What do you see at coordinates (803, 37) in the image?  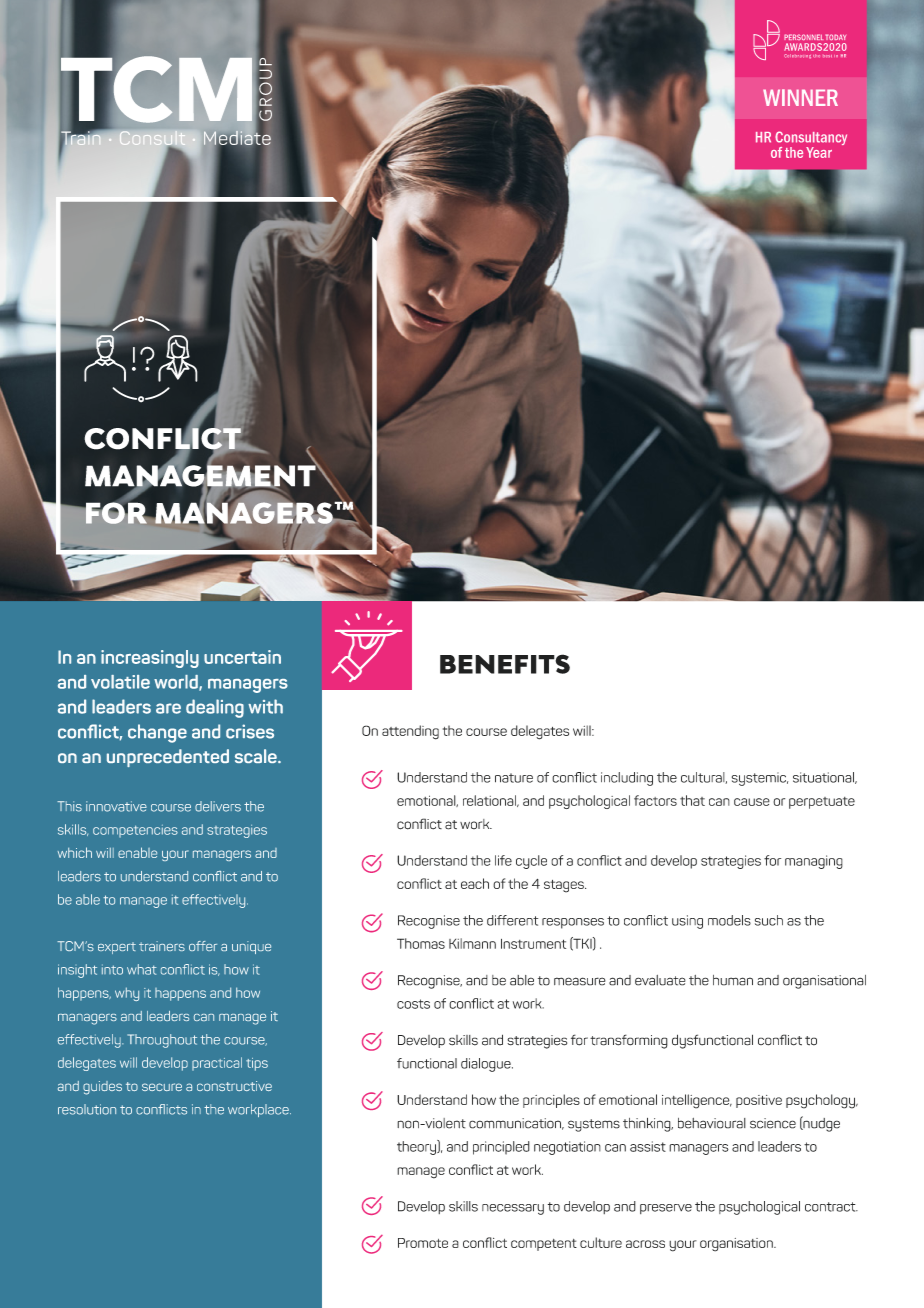 I see `PERSONNEL` at bounding box center [803, 37].
